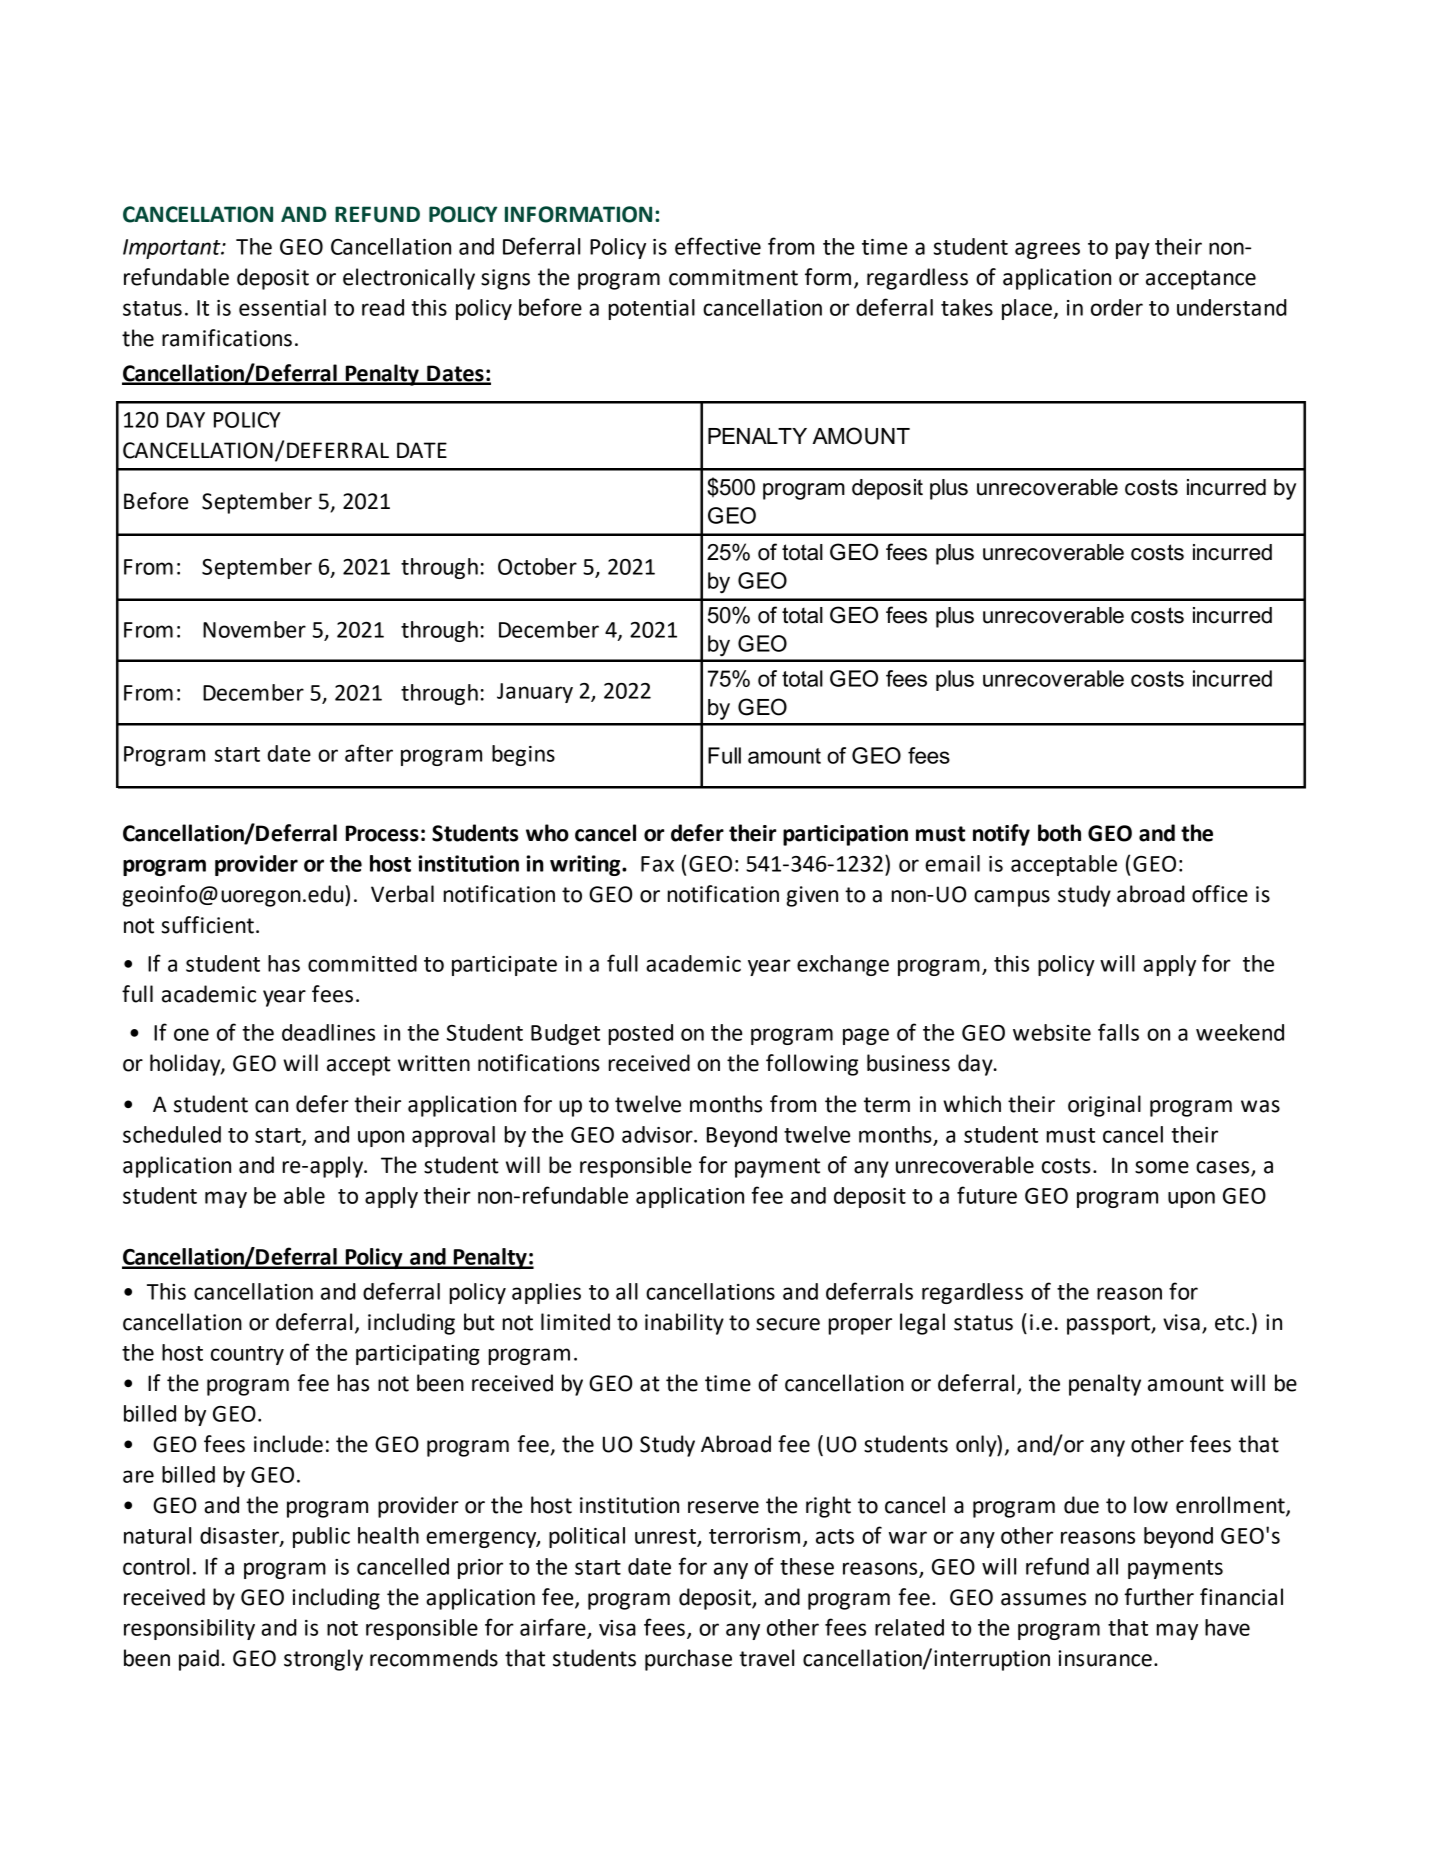 The height and width of the screenshot is (1854, 1433). I want to click on some, so click(1162, 1167).
